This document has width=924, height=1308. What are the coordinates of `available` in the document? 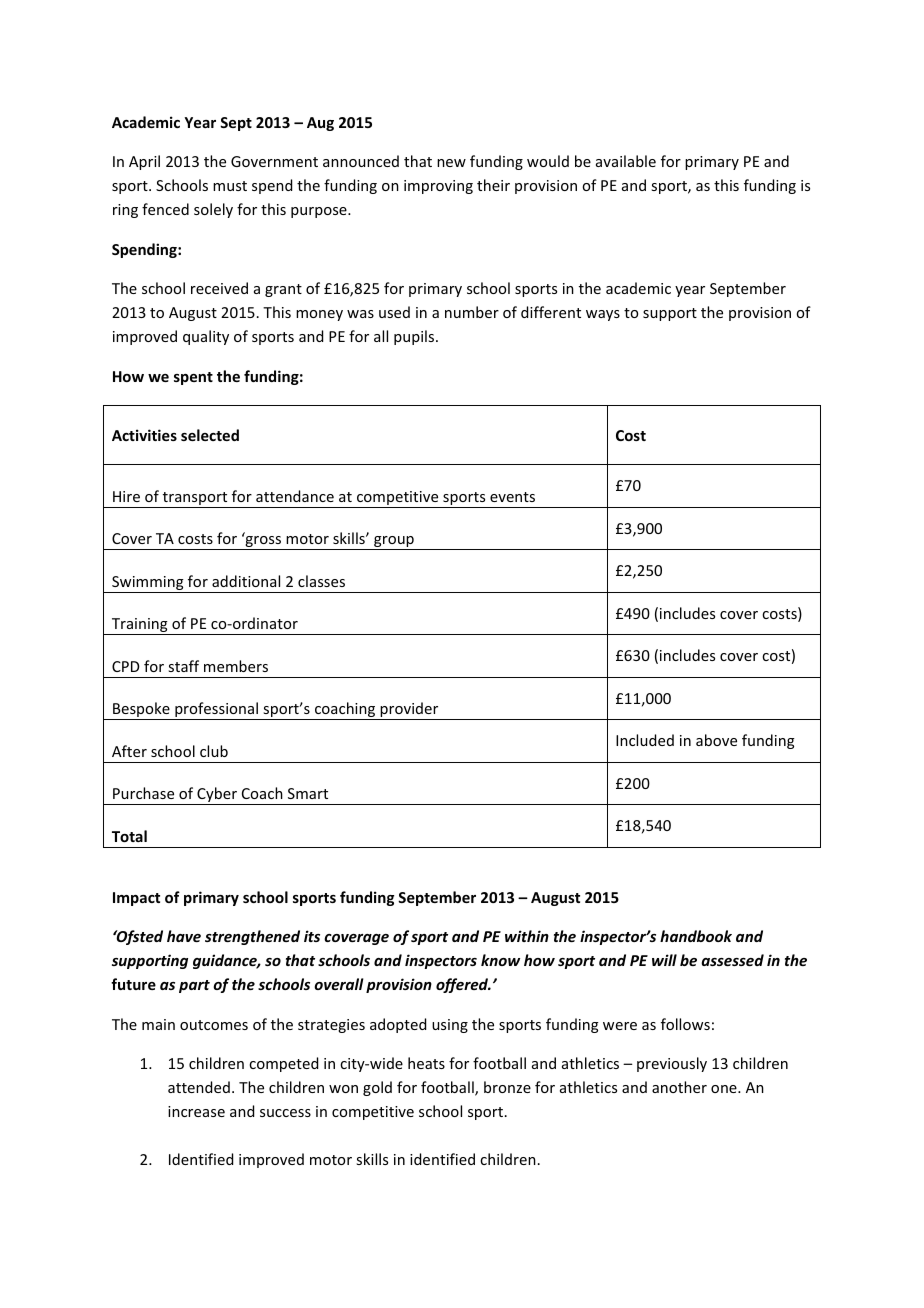 It's located at (626, 161).
